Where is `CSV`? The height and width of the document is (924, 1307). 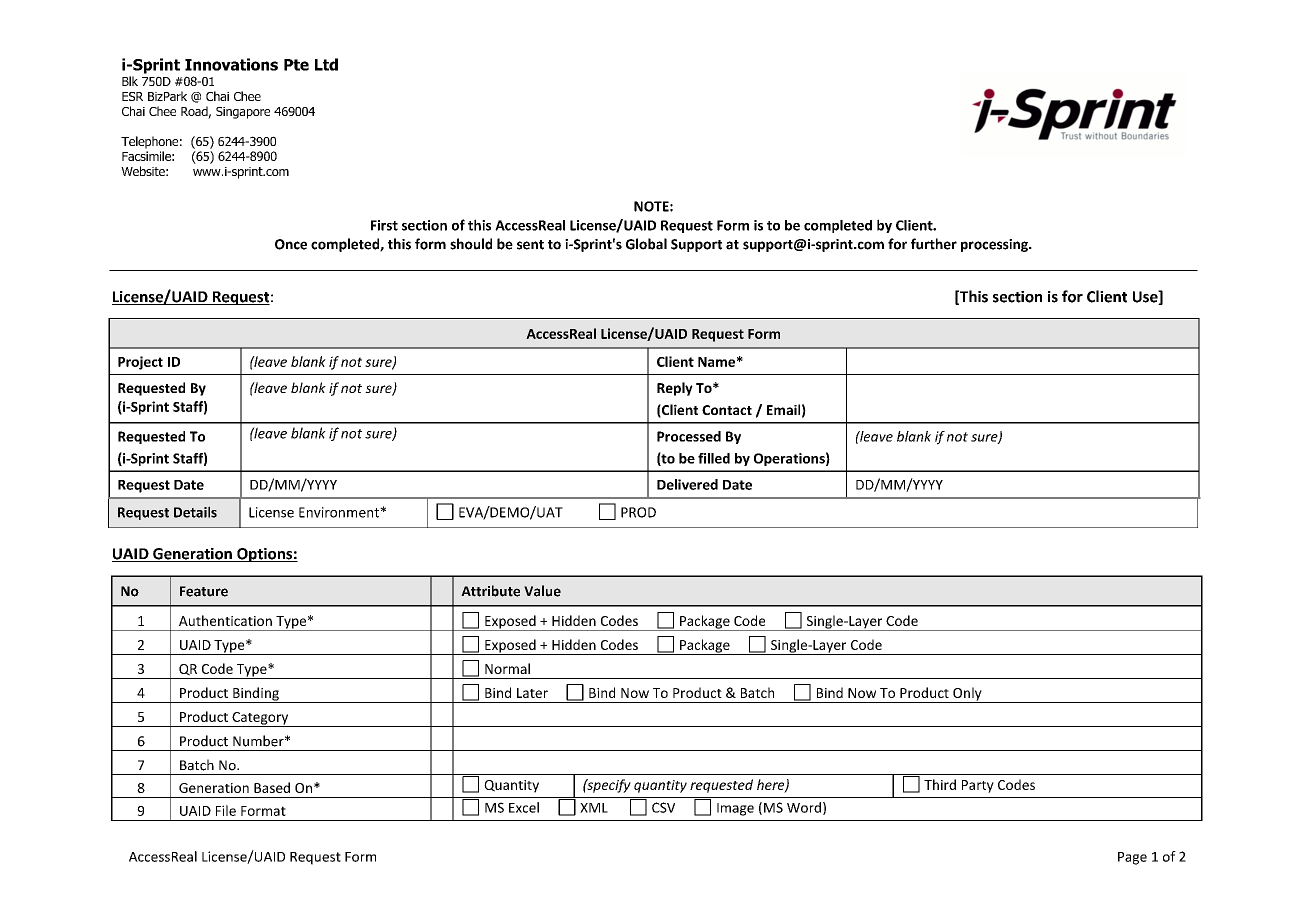
CSV is located at coordinates (663, 807).
